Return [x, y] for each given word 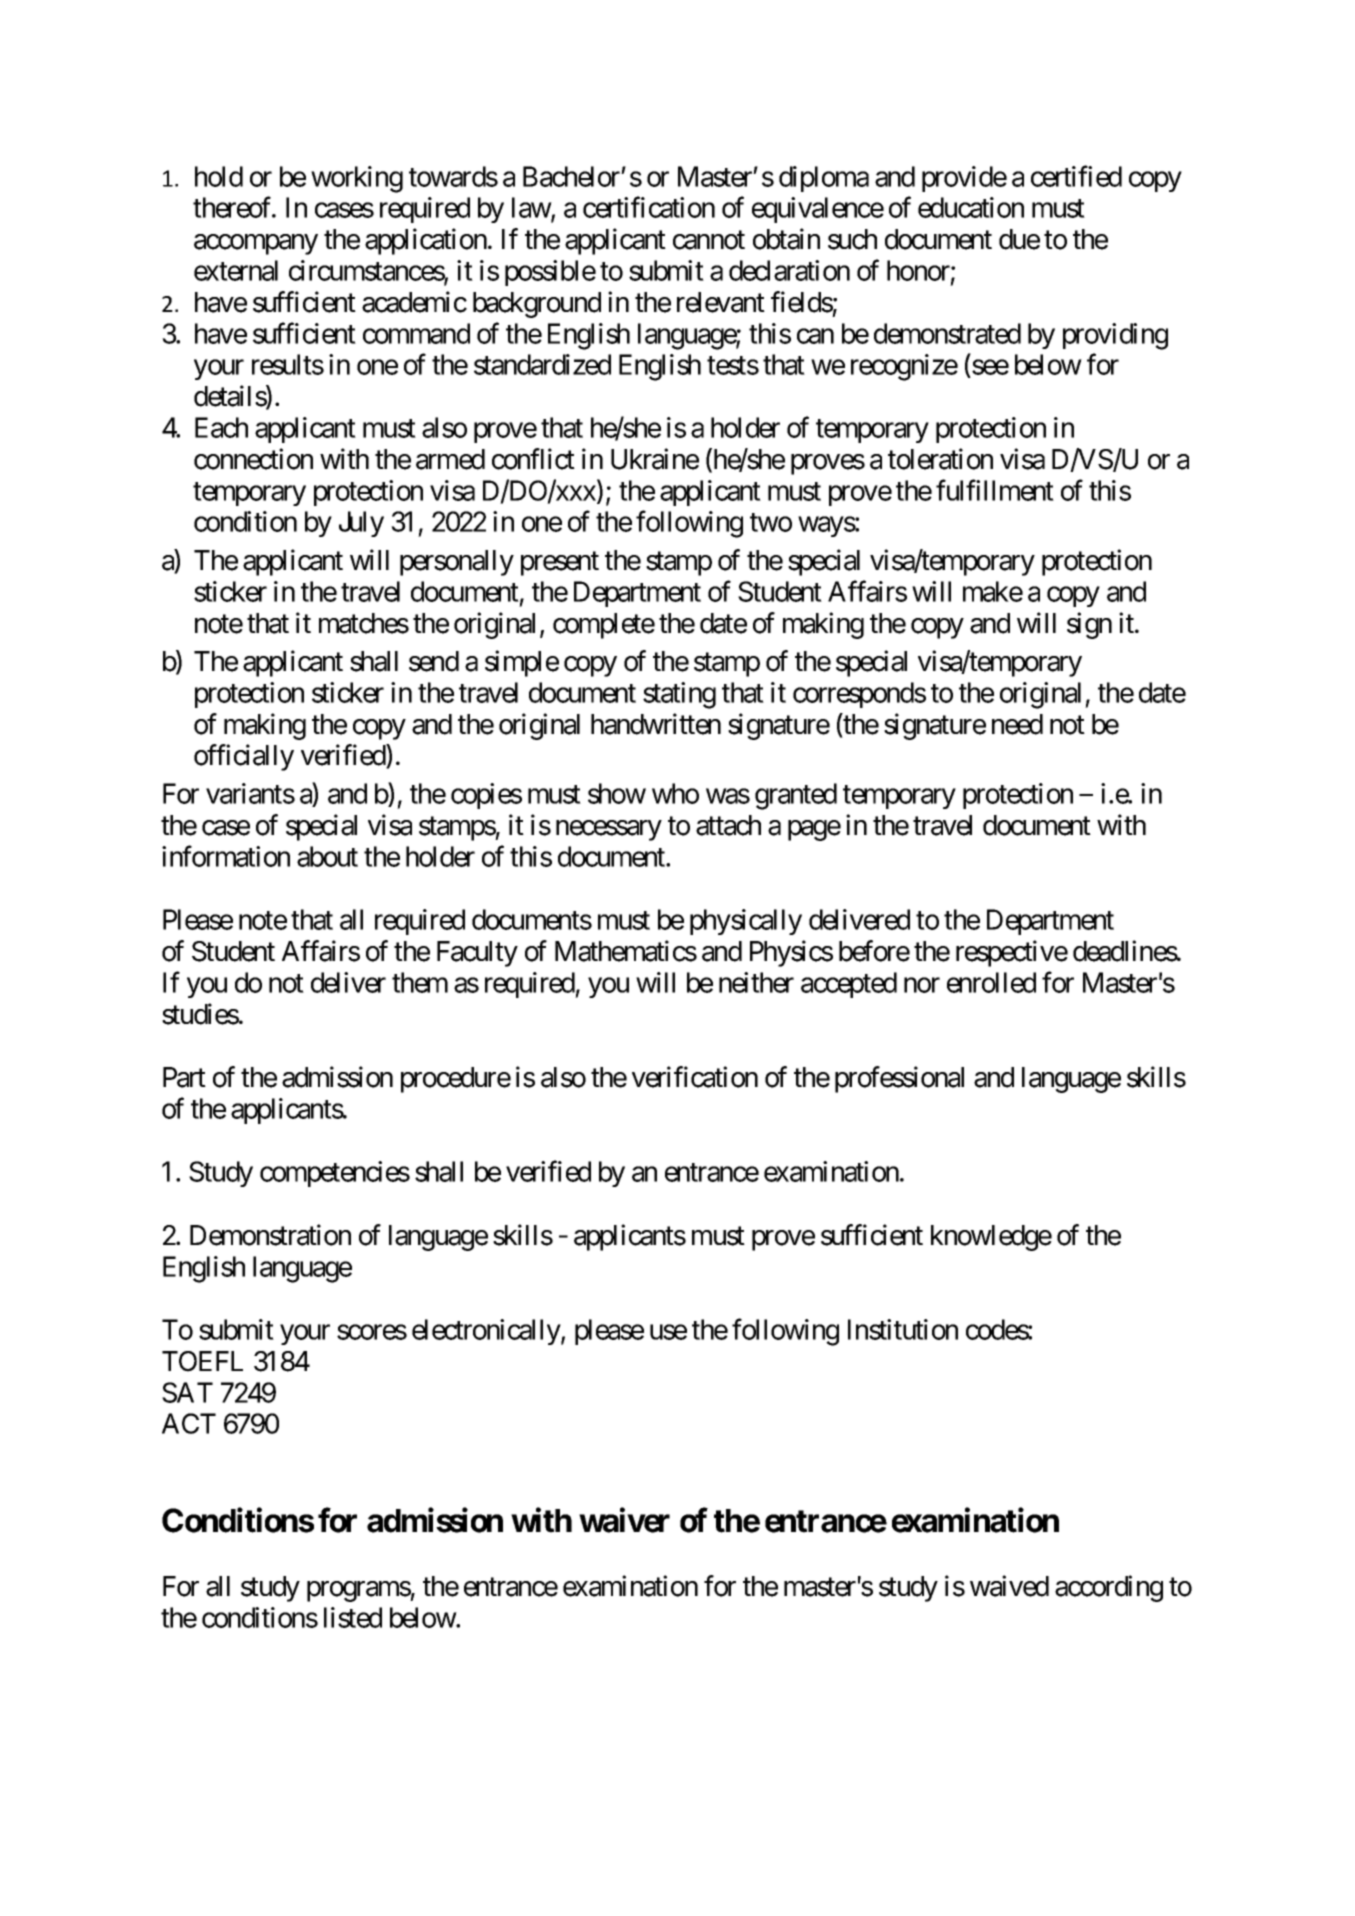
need [1017, 724]
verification [695, 1077]
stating [679, 695]
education [971, 207]
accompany [256, 244]
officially [244, 757]
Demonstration [270, 1235]
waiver [624, 1520]
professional [899, 1079]
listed [353, 1617]
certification [649, 207]
